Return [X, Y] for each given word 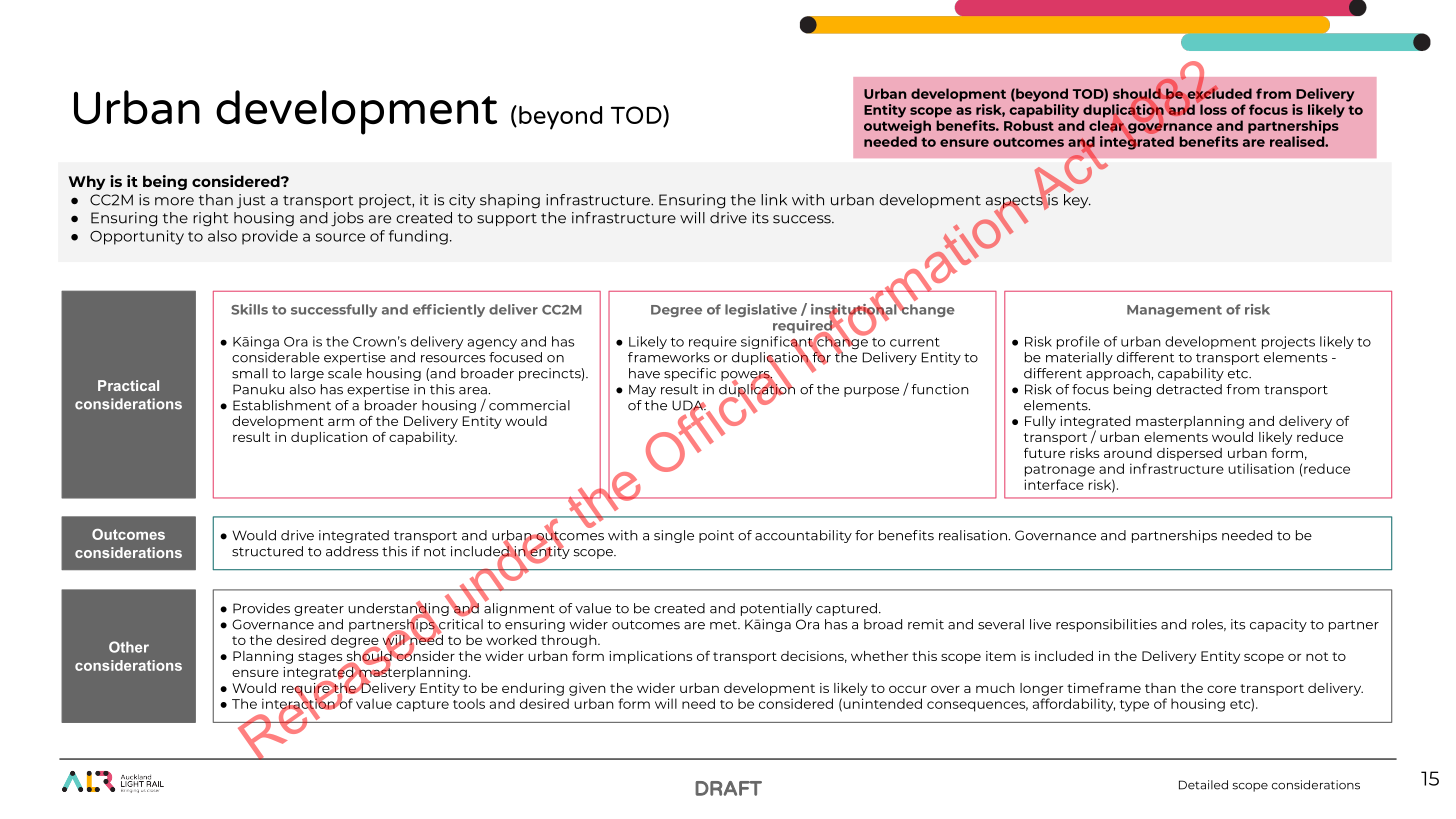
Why [86, 182]
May [642, 390]
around [1128, 453]
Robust [1029, 125]
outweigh [897, 125]
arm [341, 422]
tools [469, 703]
